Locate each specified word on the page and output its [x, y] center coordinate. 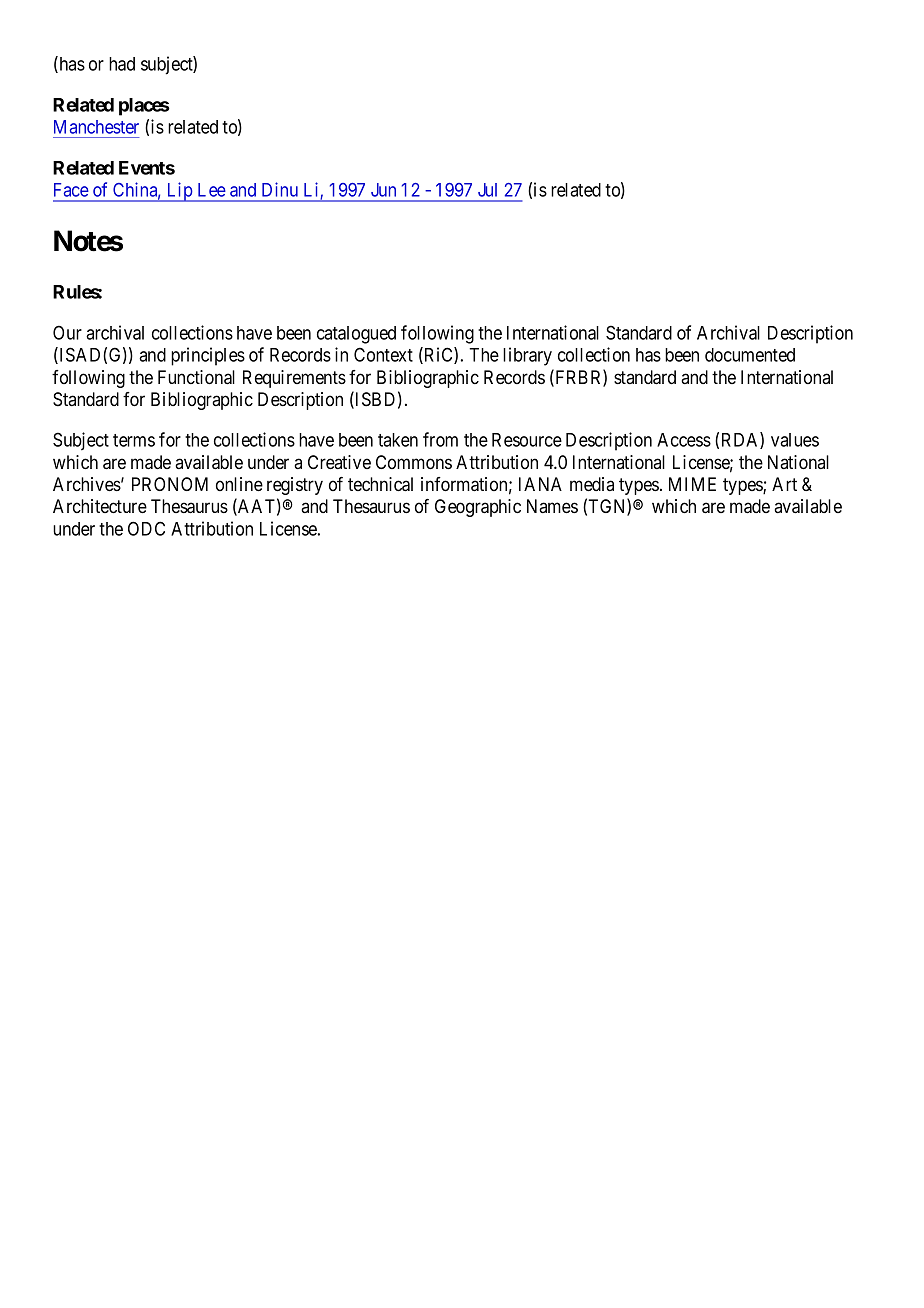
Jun [383, 190]
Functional [196, 377]
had [122, 64]
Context [383, 354]
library [527, 356]
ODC [146, 528]
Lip [179, 192]
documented [750, 355]
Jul [487, 190]
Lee [211, 190]
